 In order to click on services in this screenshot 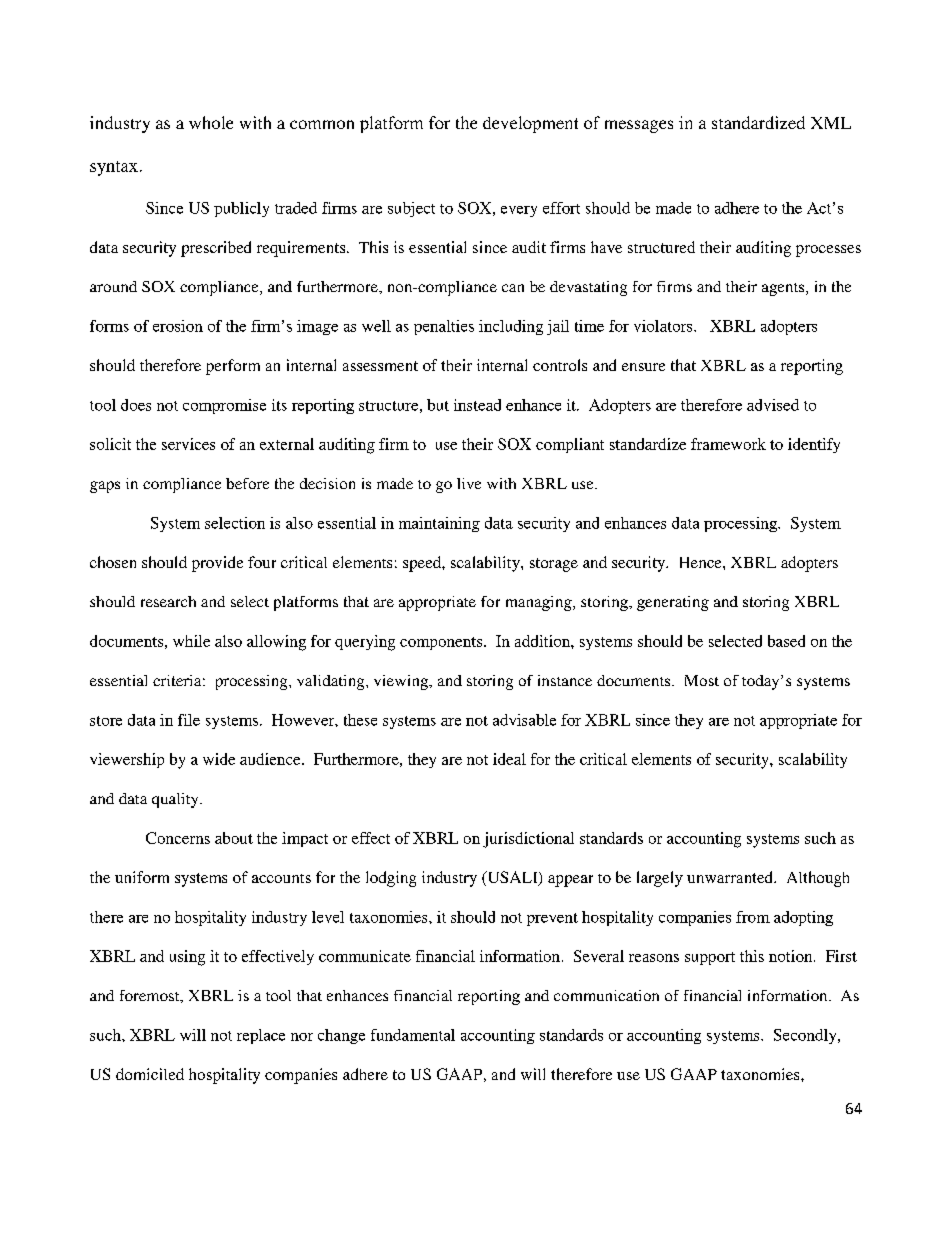, I will do `click(188, 444)`.
